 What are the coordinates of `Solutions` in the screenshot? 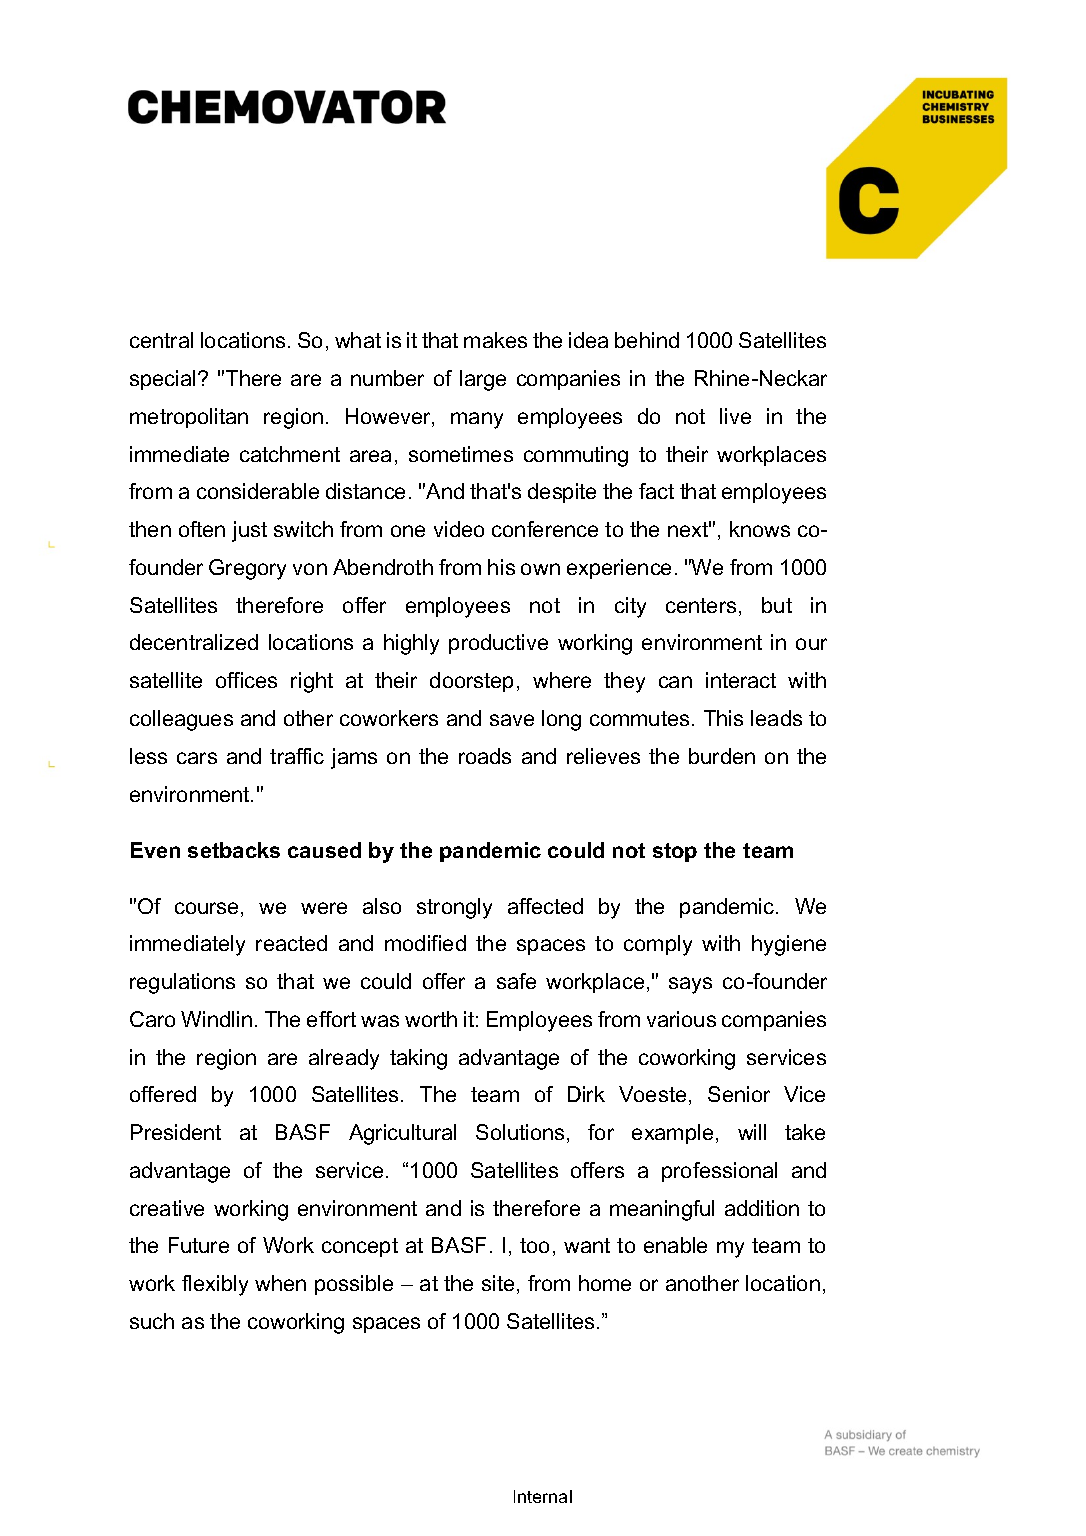 It's located at (522, 1133).
